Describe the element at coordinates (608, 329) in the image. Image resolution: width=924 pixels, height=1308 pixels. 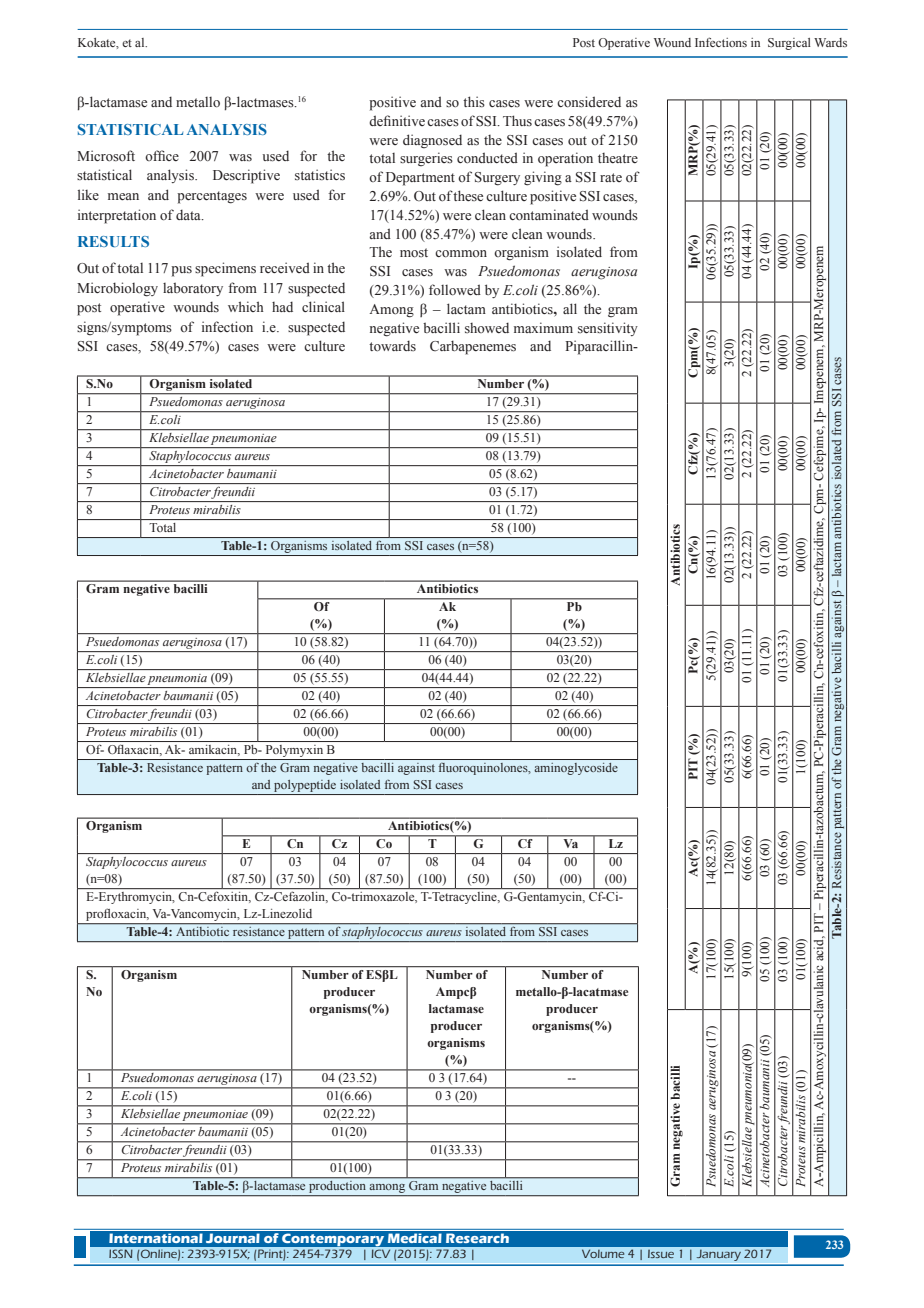
I see `sensitivity` at that location.
